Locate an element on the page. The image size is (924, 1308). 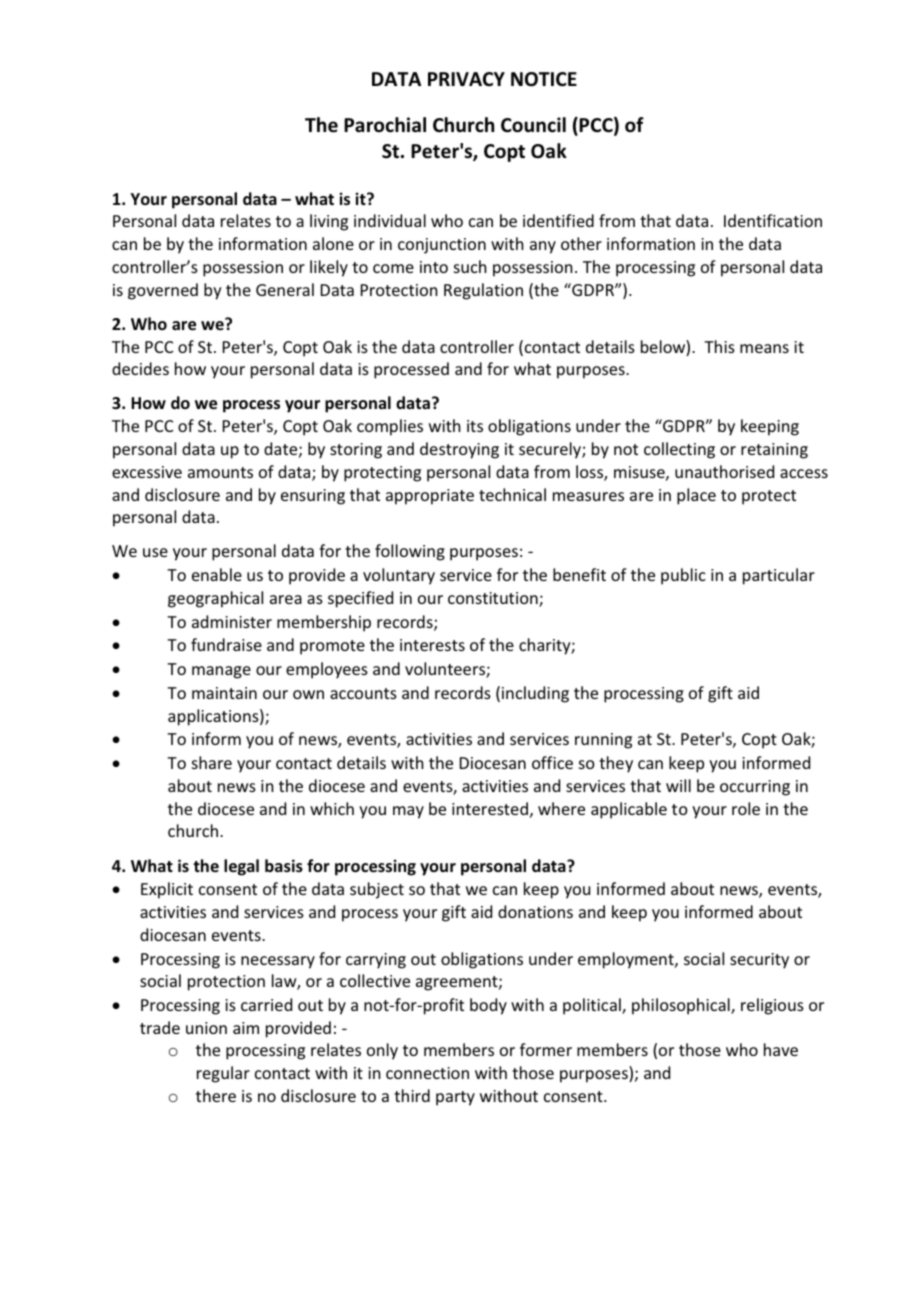
role is located at coordinates (746, 808).
